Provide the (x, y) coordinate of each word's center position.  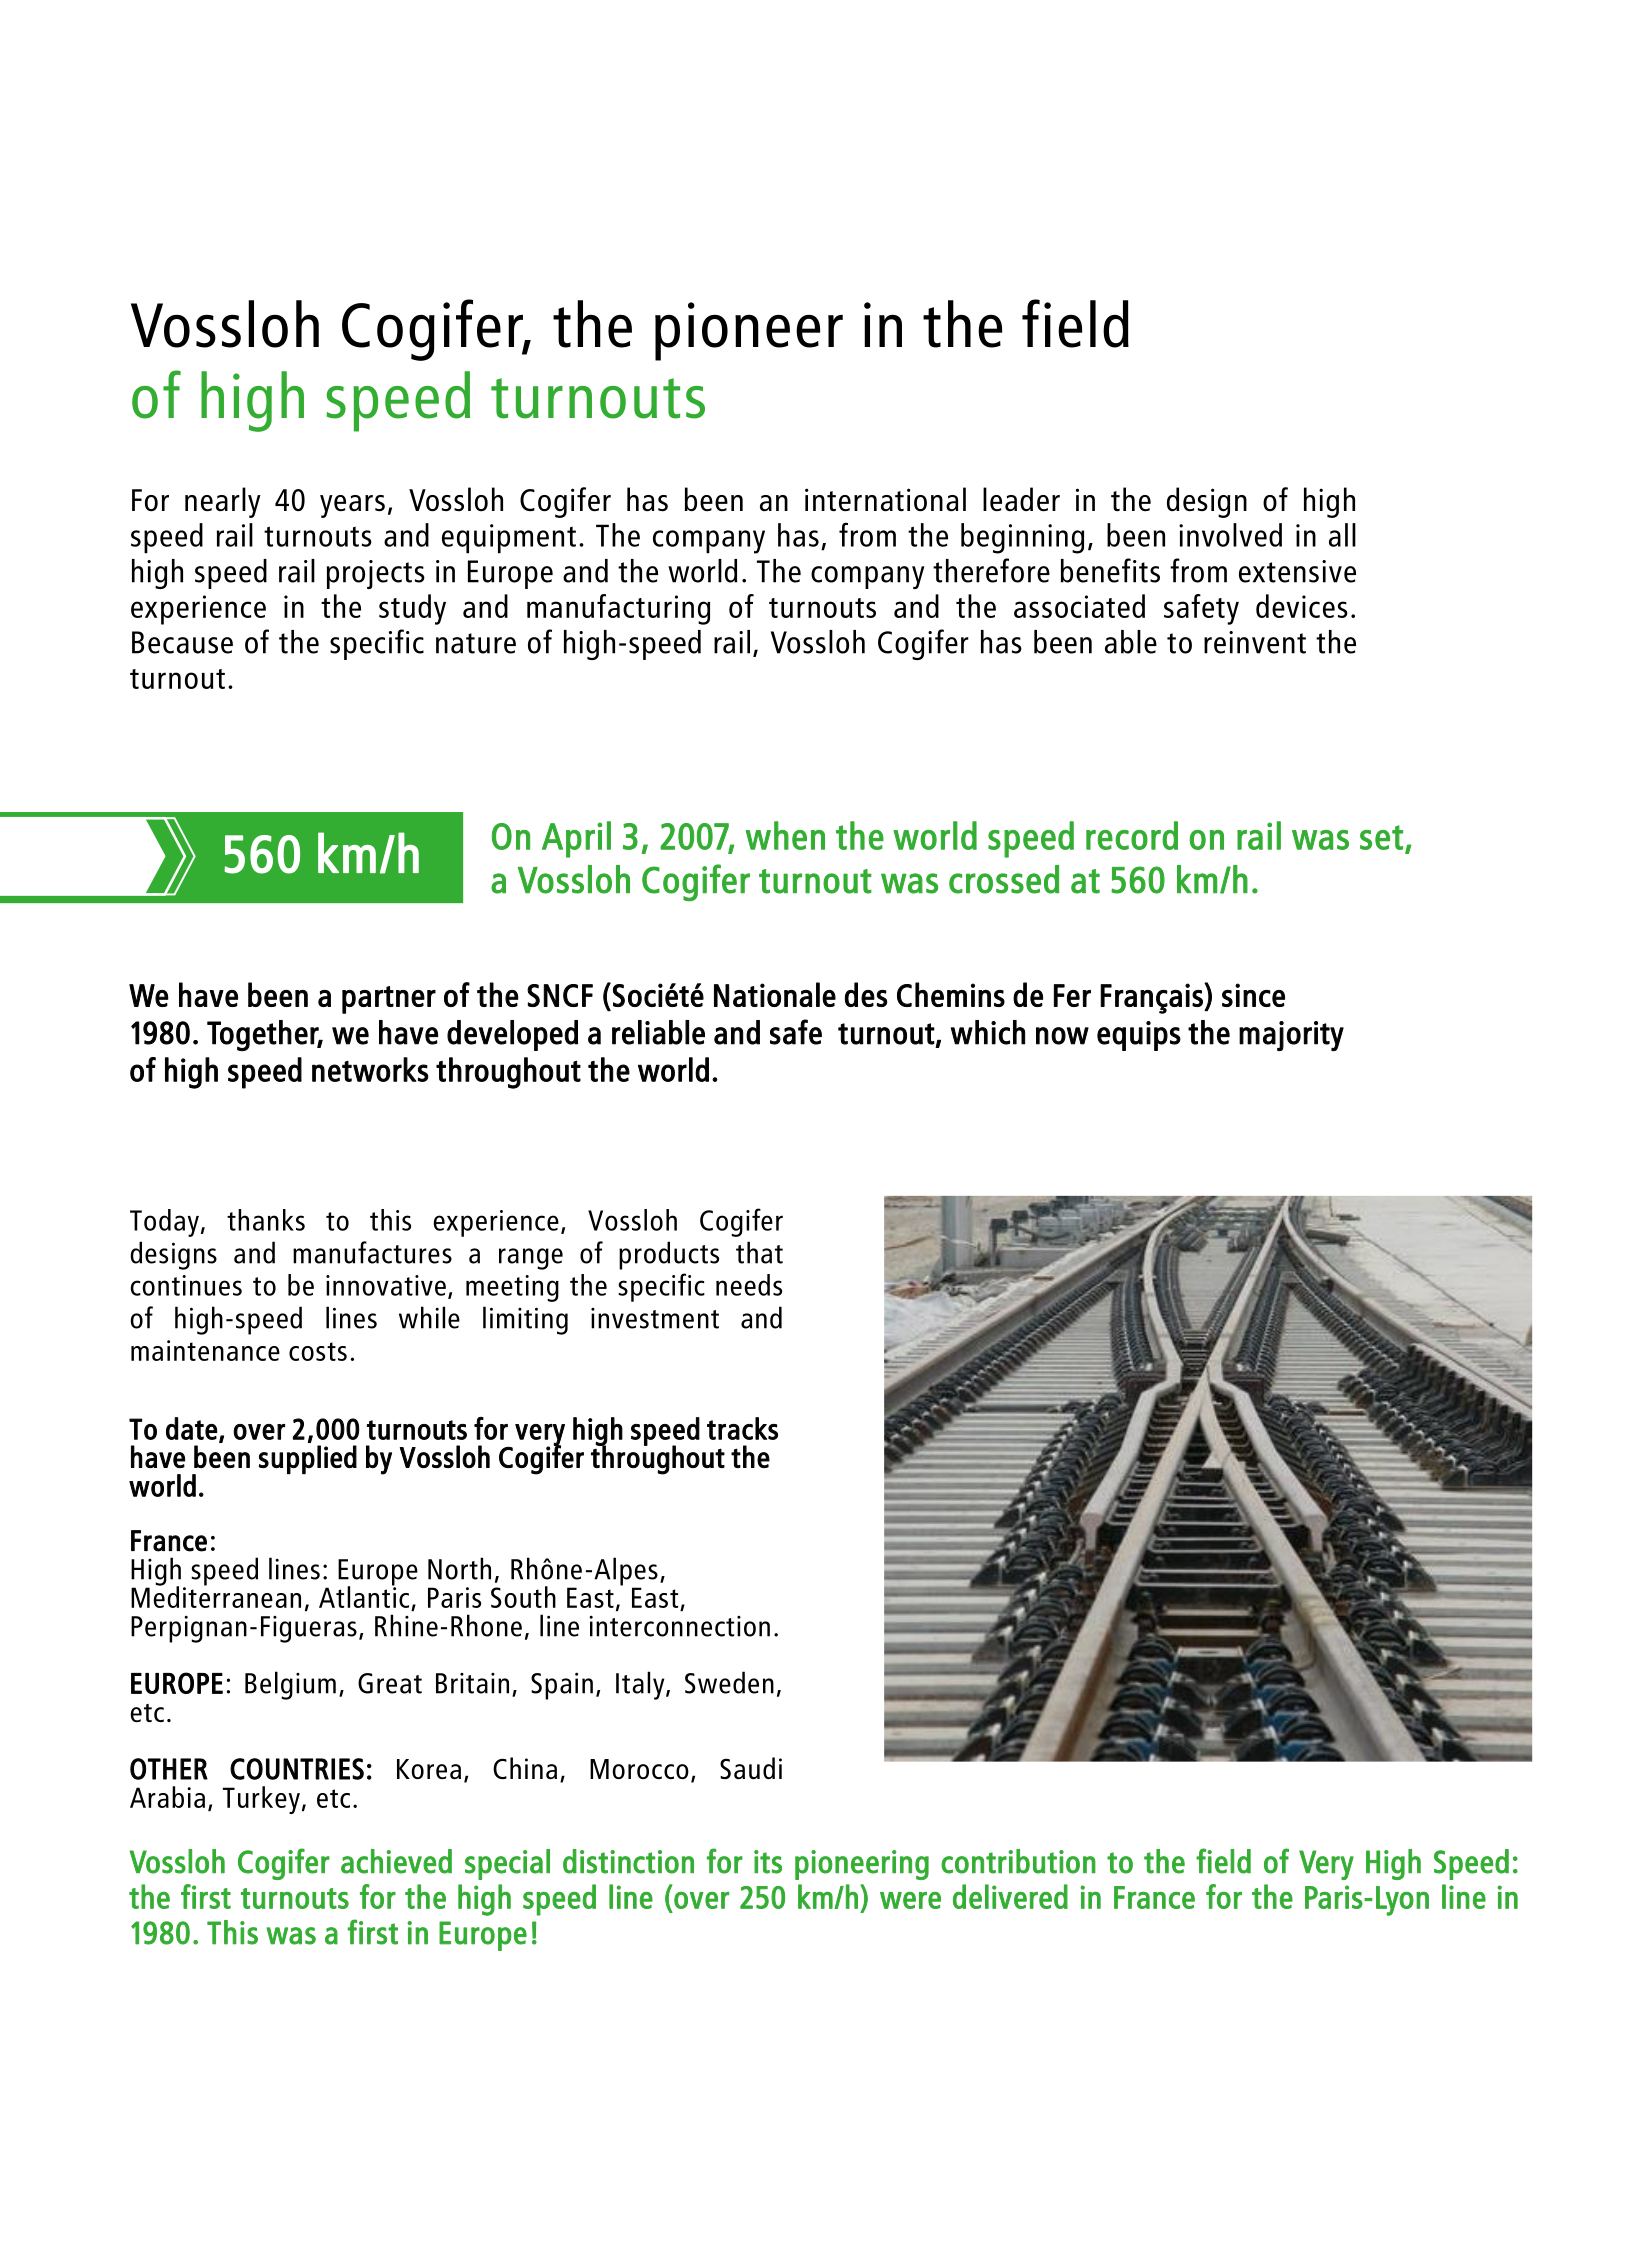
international (885, 499)
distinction (628, 1861)
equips (1139, 1036)
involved (1230, 535)
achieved (396, 1861)
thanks (266, 1220)
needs (749, 1285)
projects (376, 574)
